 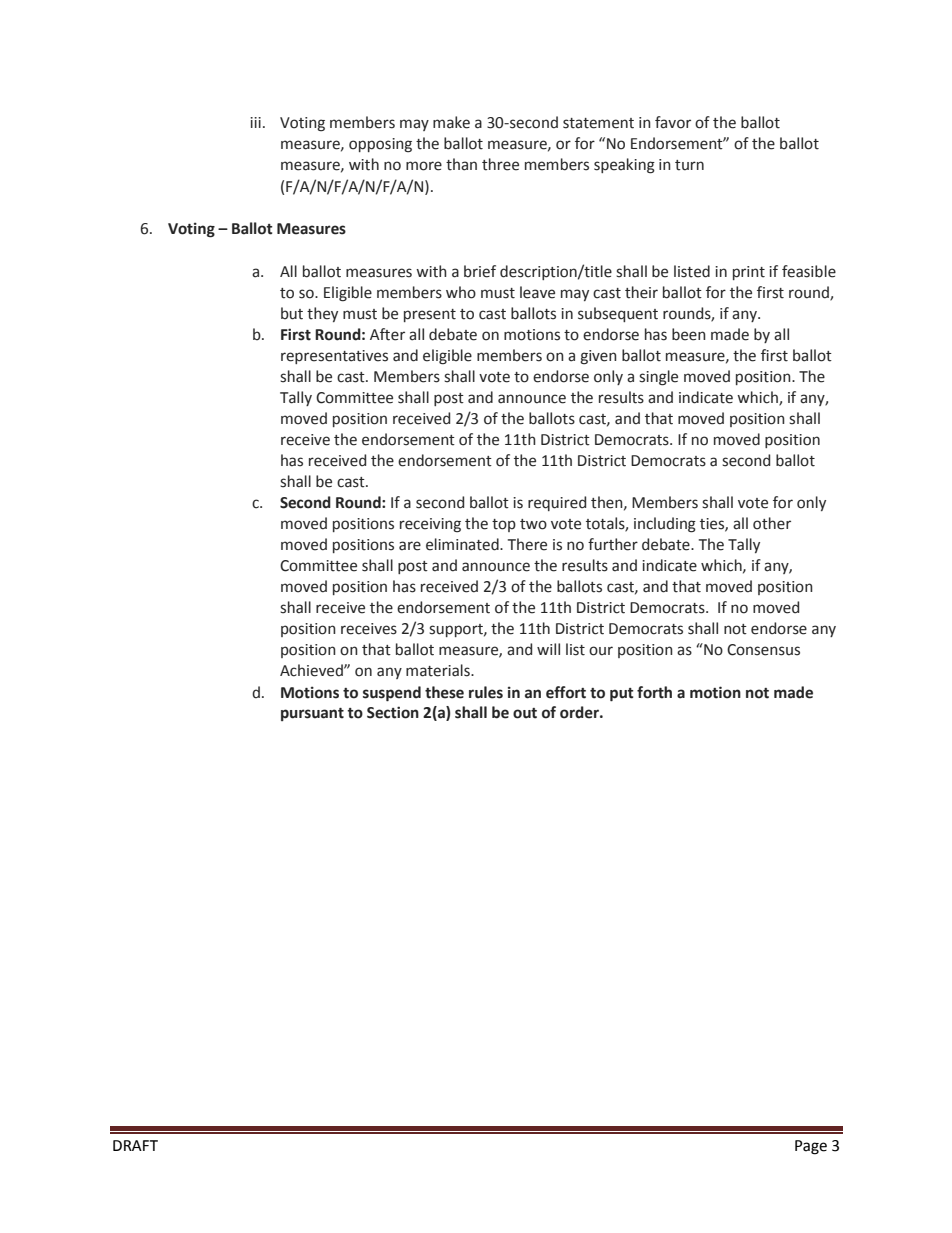 What do you see at coordinates (811, 1147) in the screenshot?
I see `Page` at bounding box center [811, 1147].
